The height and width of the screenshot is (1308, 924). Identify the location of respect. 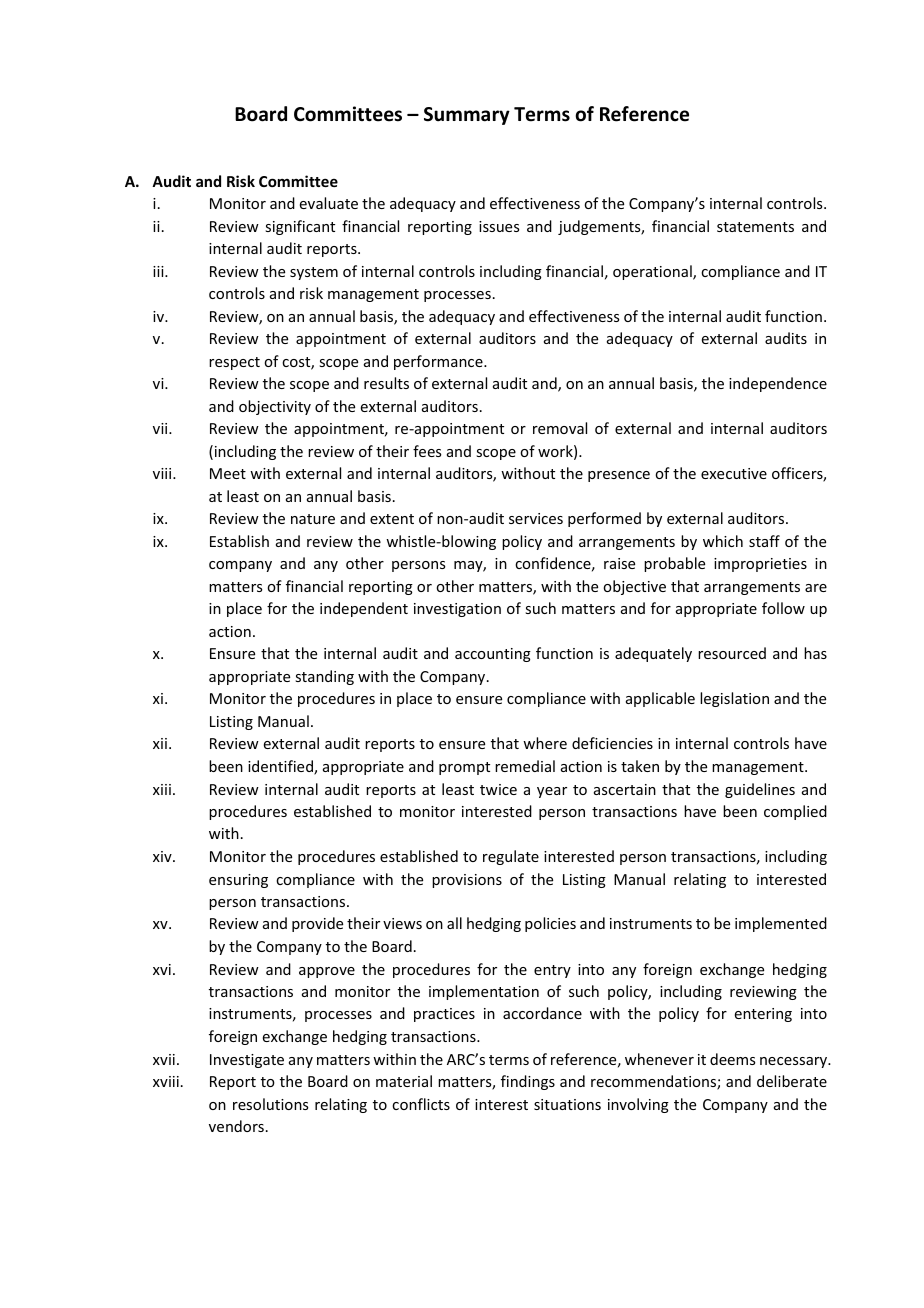
(234, 363).
